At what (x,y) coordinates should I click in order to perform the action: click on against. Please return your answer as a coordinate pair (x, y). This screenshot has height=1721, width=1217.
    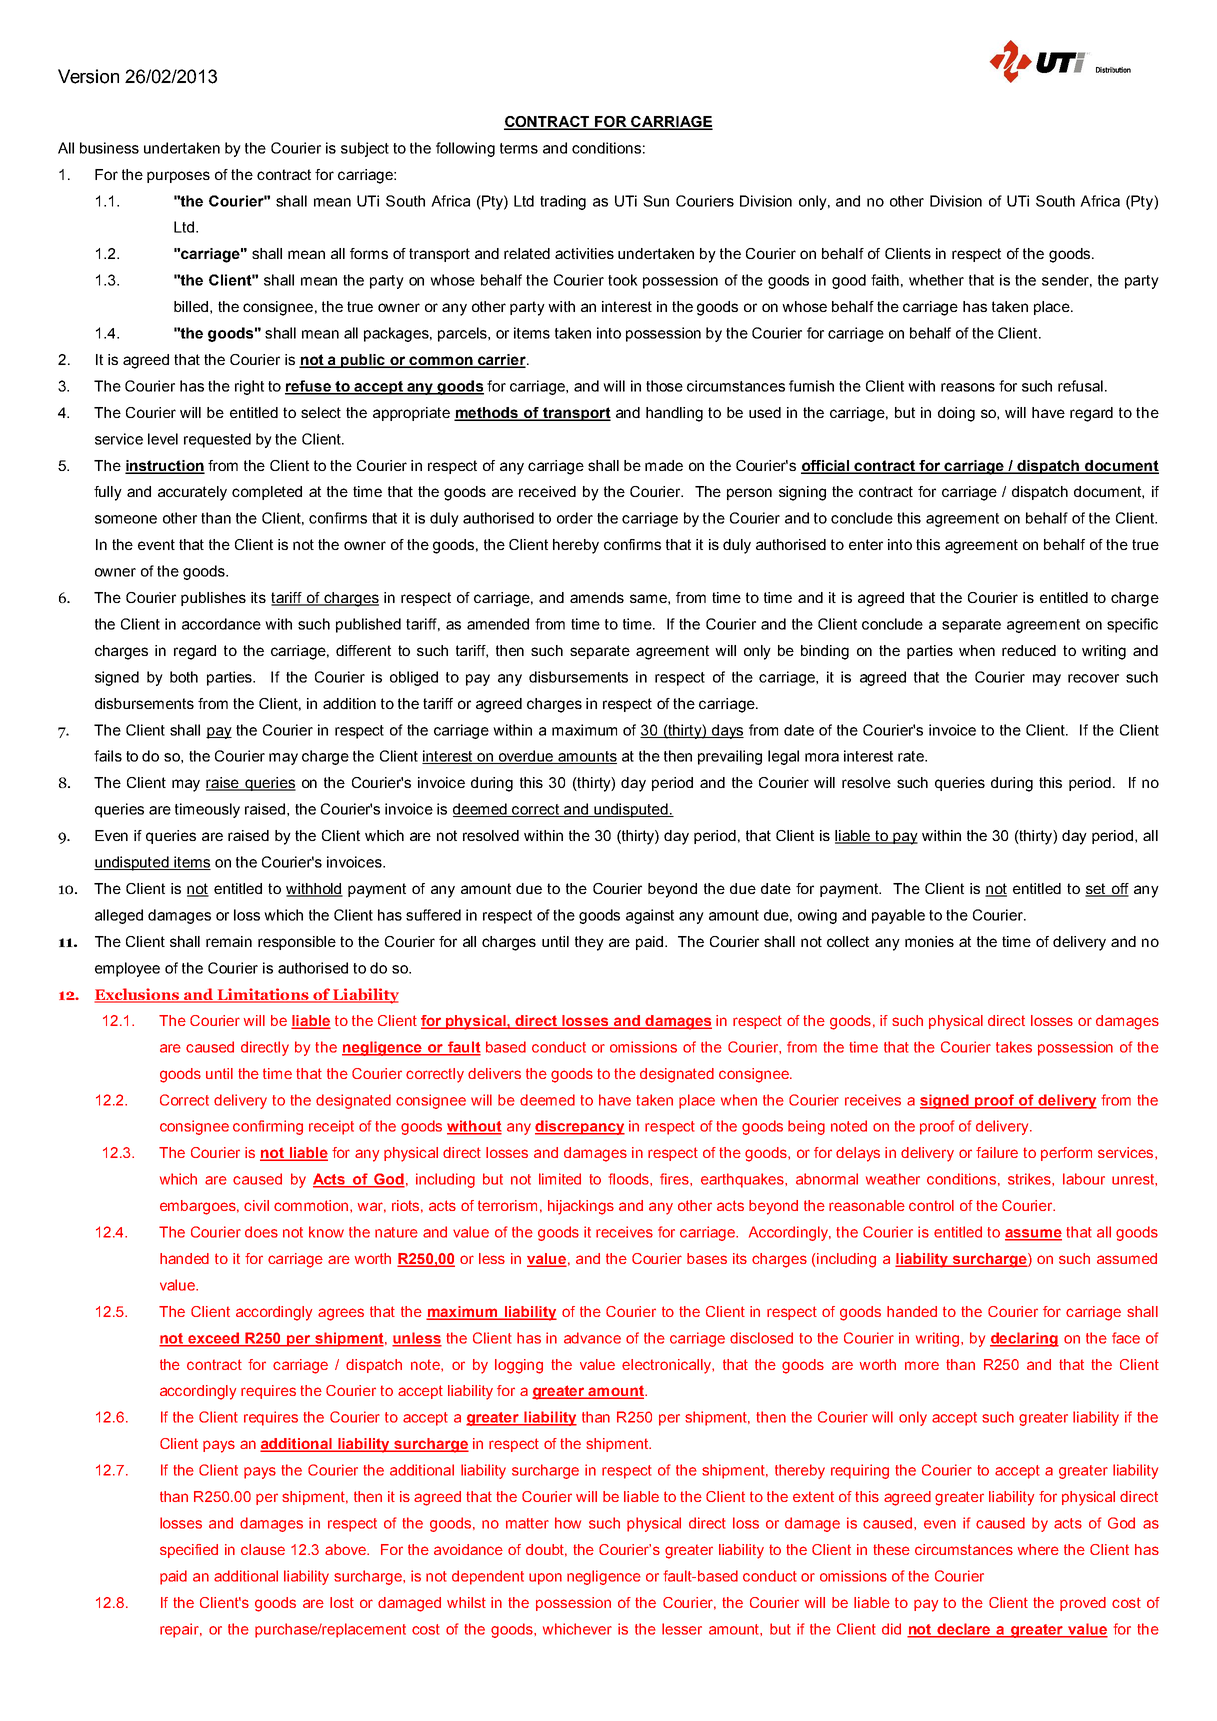
    Looking at the image, I should click on (650, 916).
